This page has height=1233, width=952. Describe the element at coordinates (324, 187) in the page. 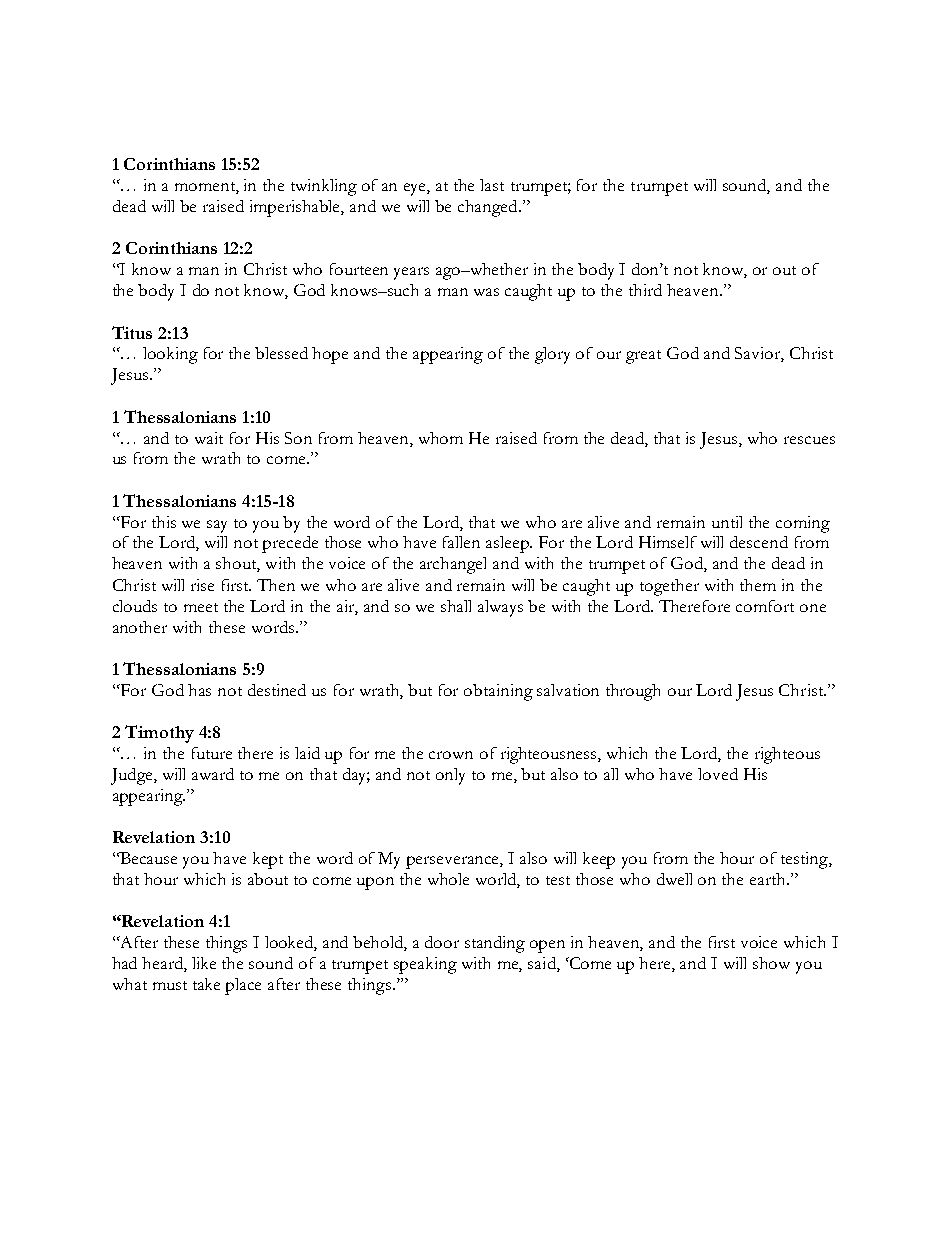

I see `twinkling` at that location.
